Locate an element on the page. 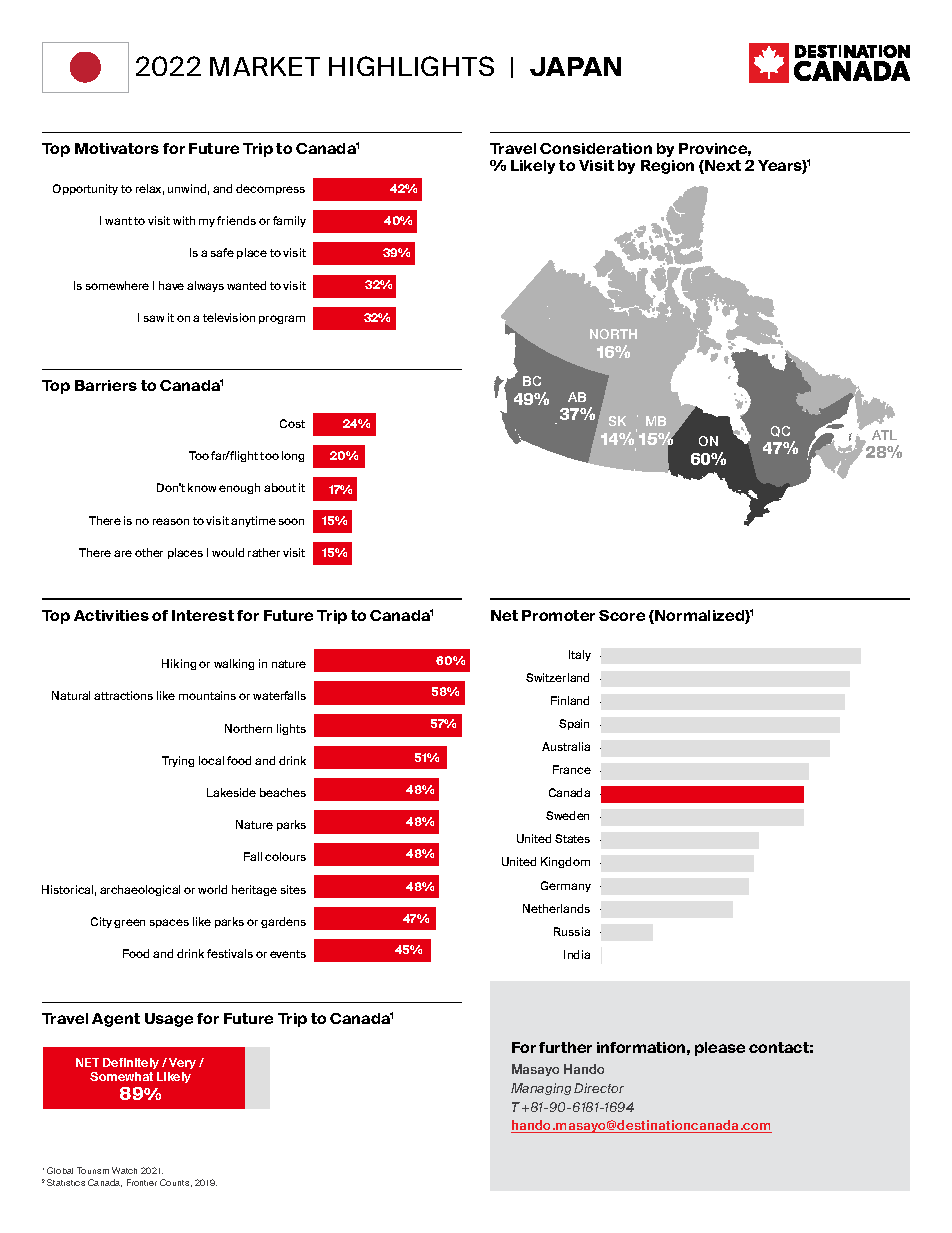 Image resolution: width=952 pixels, height=1233 pixels. saw is located at coordinates (154, 318).
